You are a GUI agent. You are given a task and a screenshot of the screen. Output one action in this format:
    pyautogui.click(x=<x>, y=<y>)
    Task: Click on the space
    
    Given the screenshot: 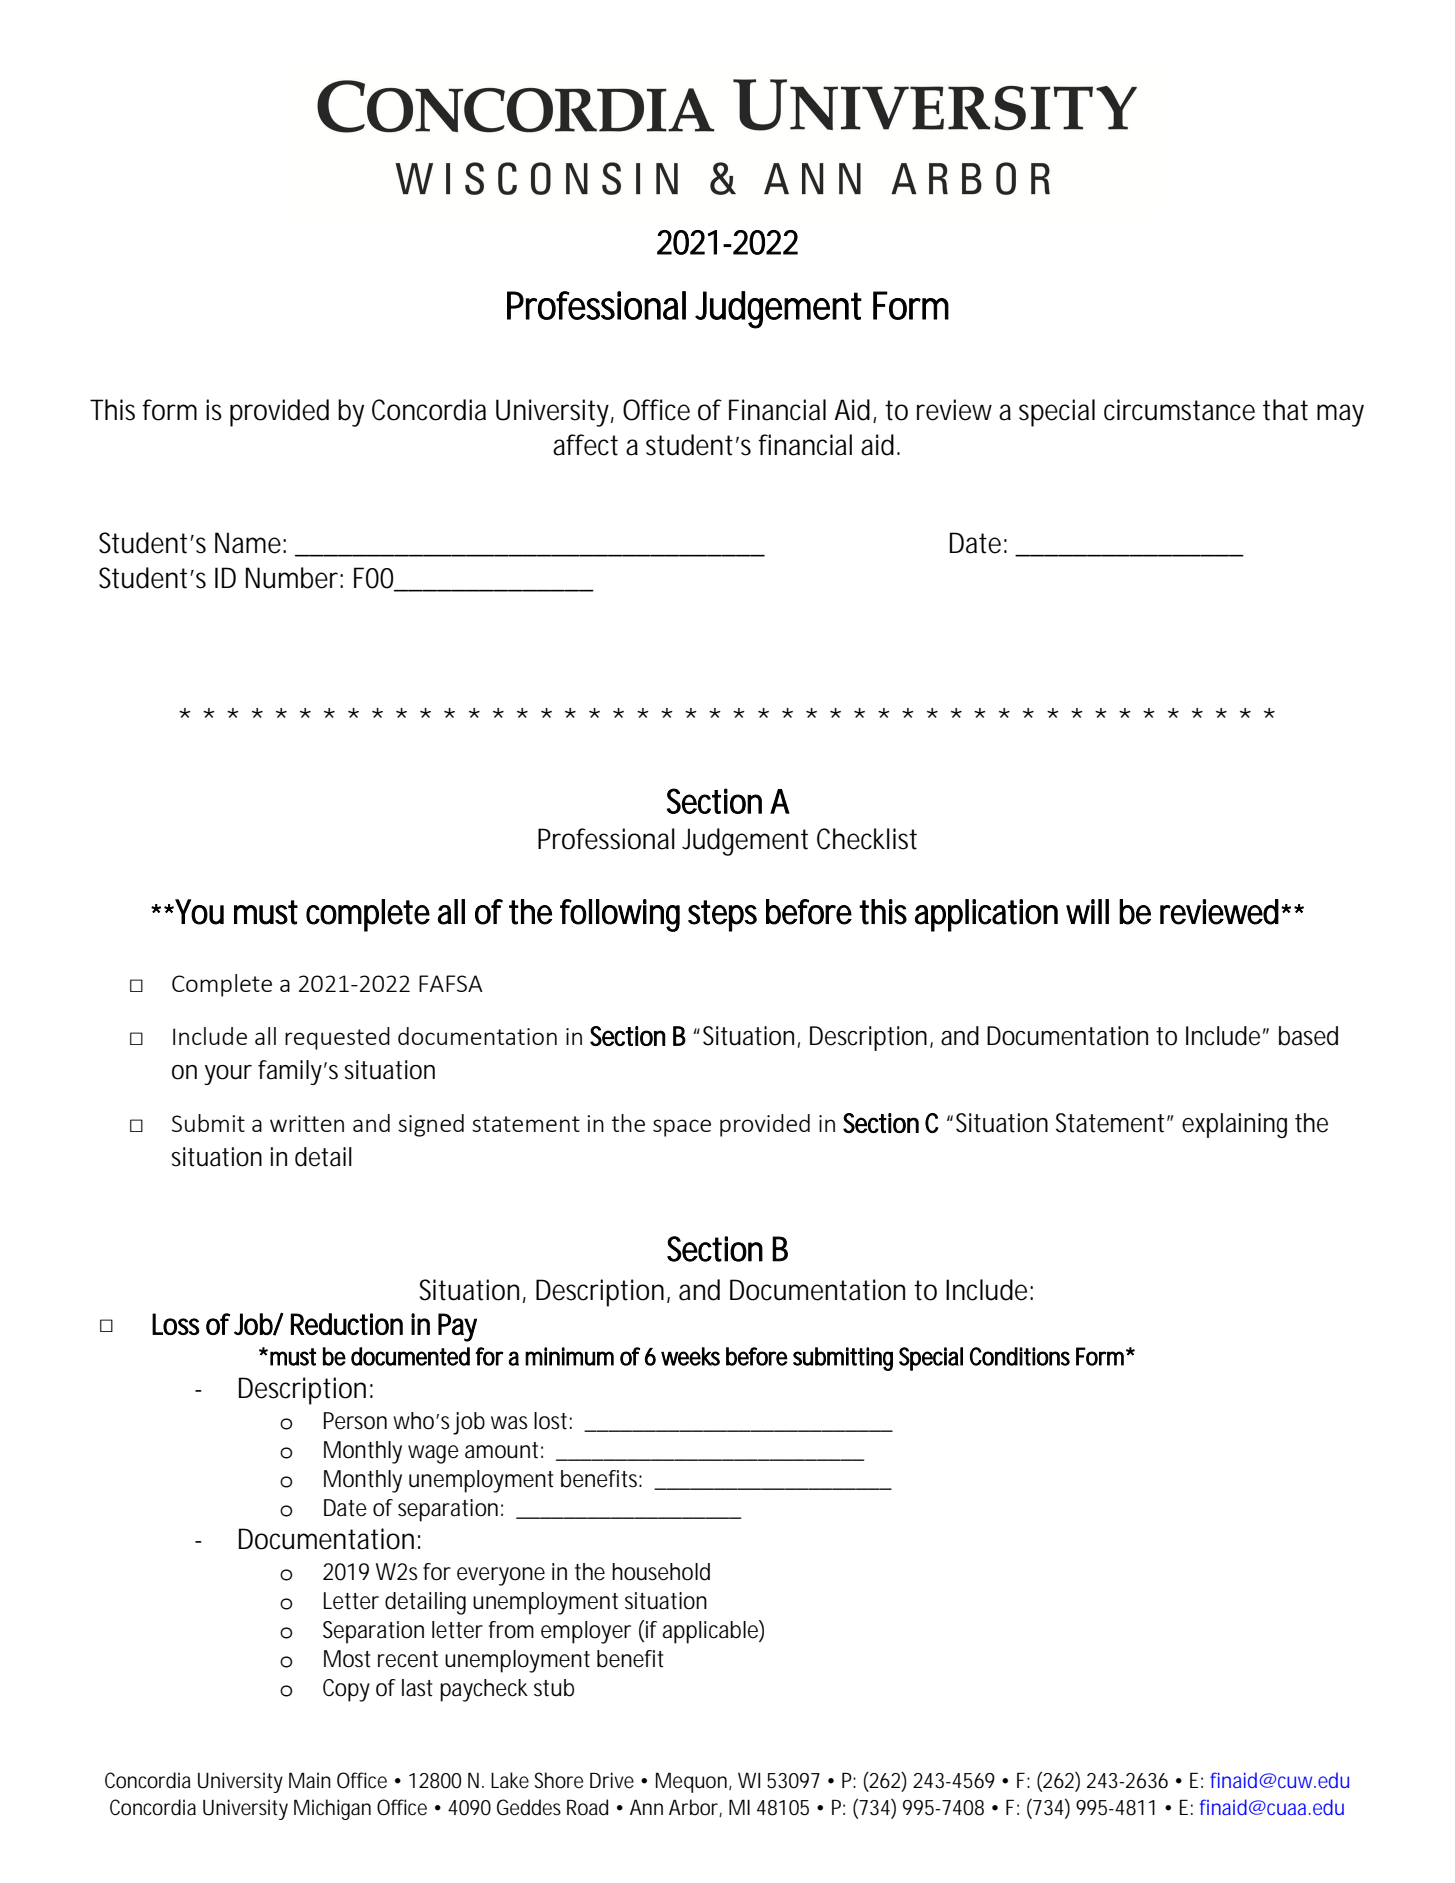 What is the action you would take?
    pyautogui.click(x=682, y=1128)
